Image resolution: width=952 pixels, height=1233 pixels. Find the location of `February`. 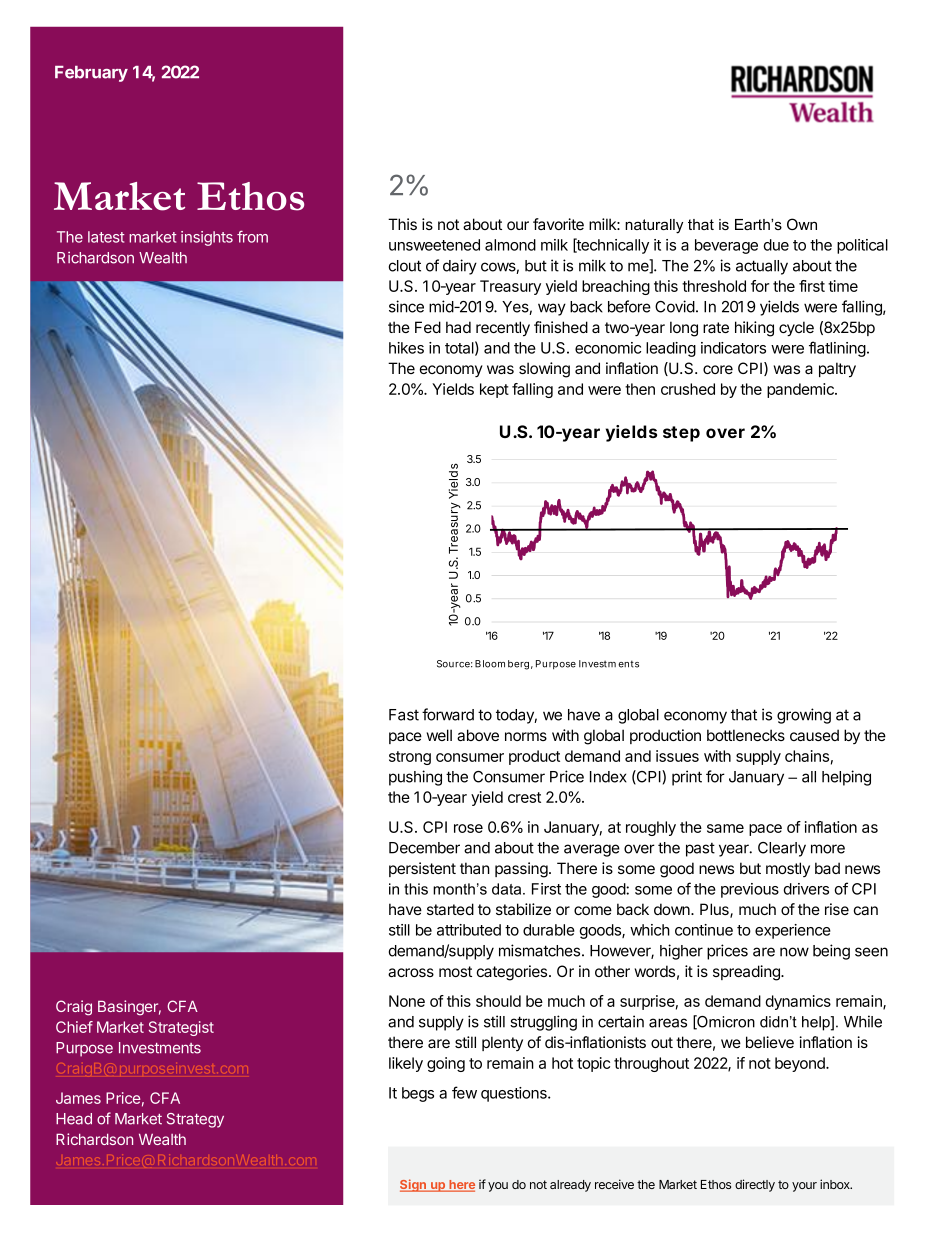

February is located at coordinates (91, 74).
